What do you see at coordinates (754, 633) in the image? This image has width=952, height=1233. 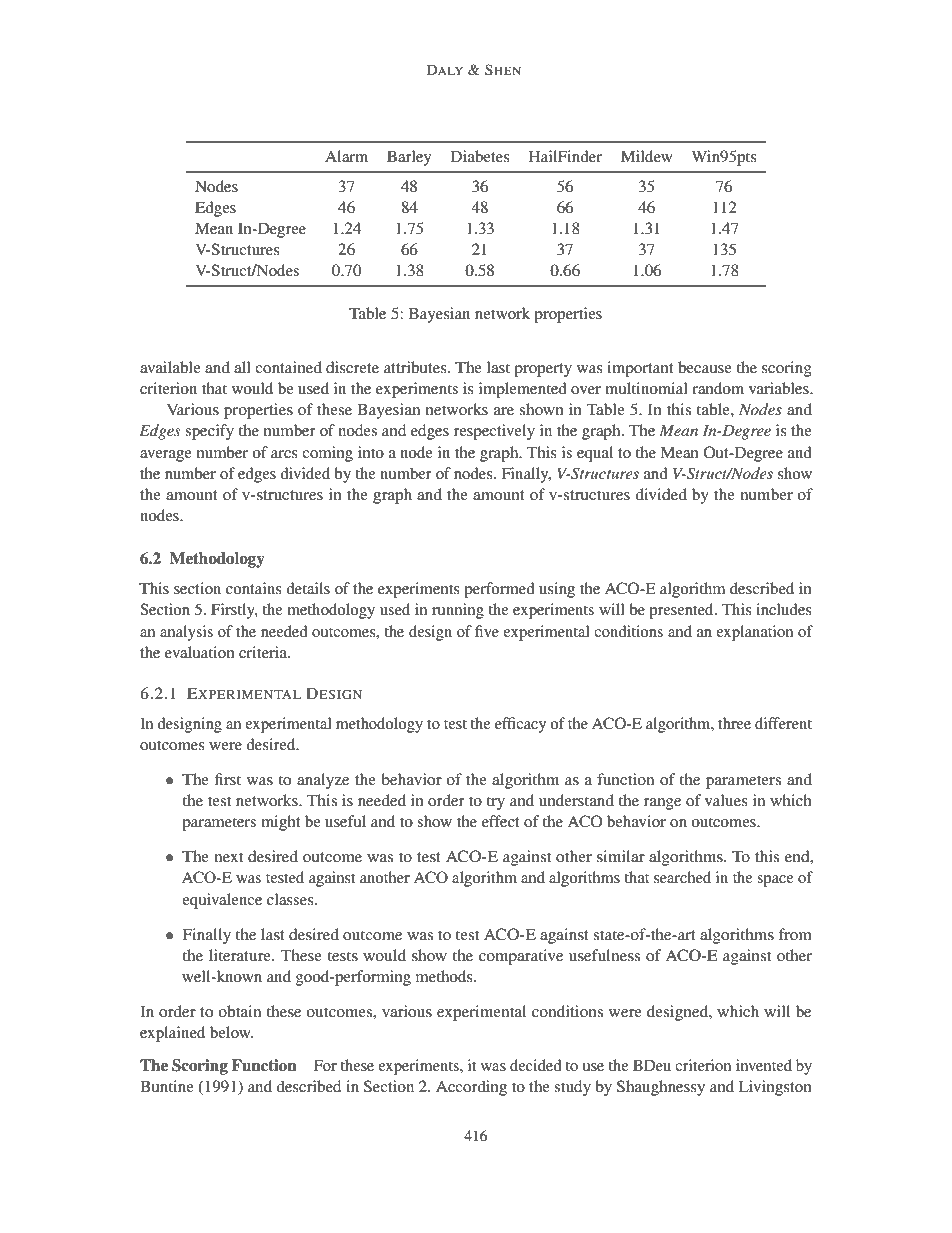 I see `explanation` at bounding box center [754, 633].
